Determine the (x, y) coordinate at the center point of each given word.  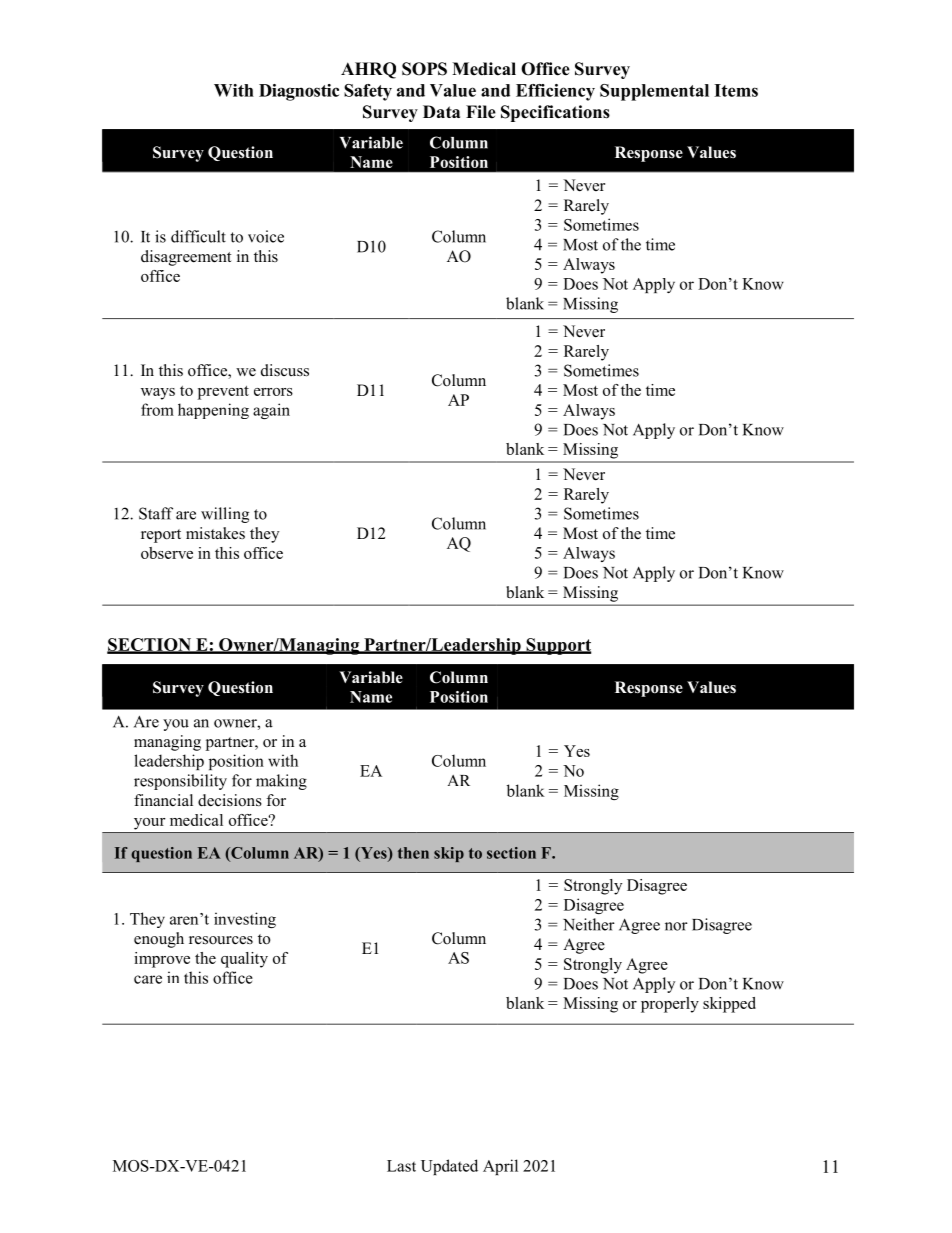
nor (676, 926)
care (148, 979)
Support (557, 646)
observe (167, 553)
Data (441, 111)
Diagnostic (299, 92)
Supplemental (654, 92)
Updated (449, 1167)
